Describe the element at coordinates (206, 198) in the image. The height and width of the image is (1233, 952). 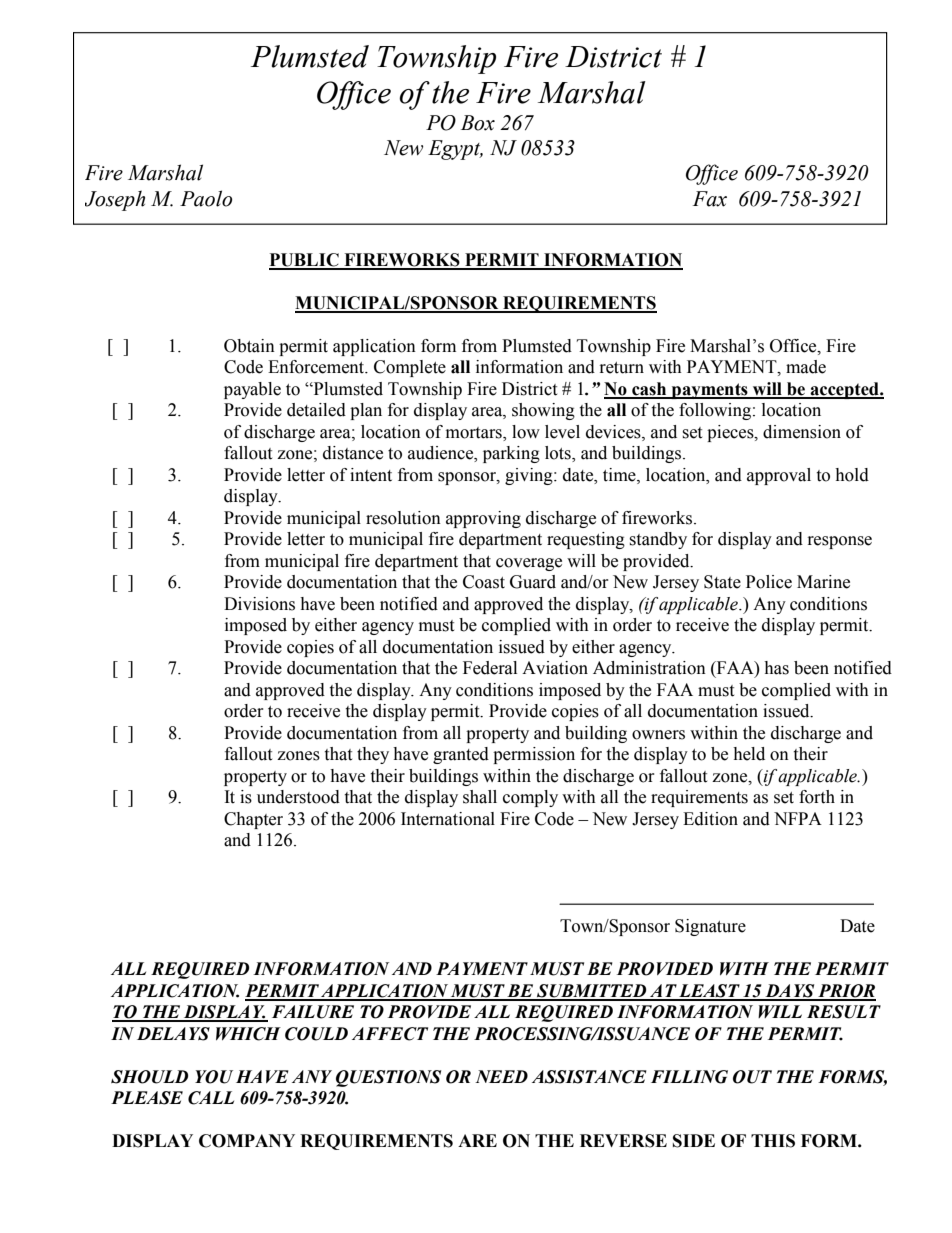
I see `Paolo` at that location.
